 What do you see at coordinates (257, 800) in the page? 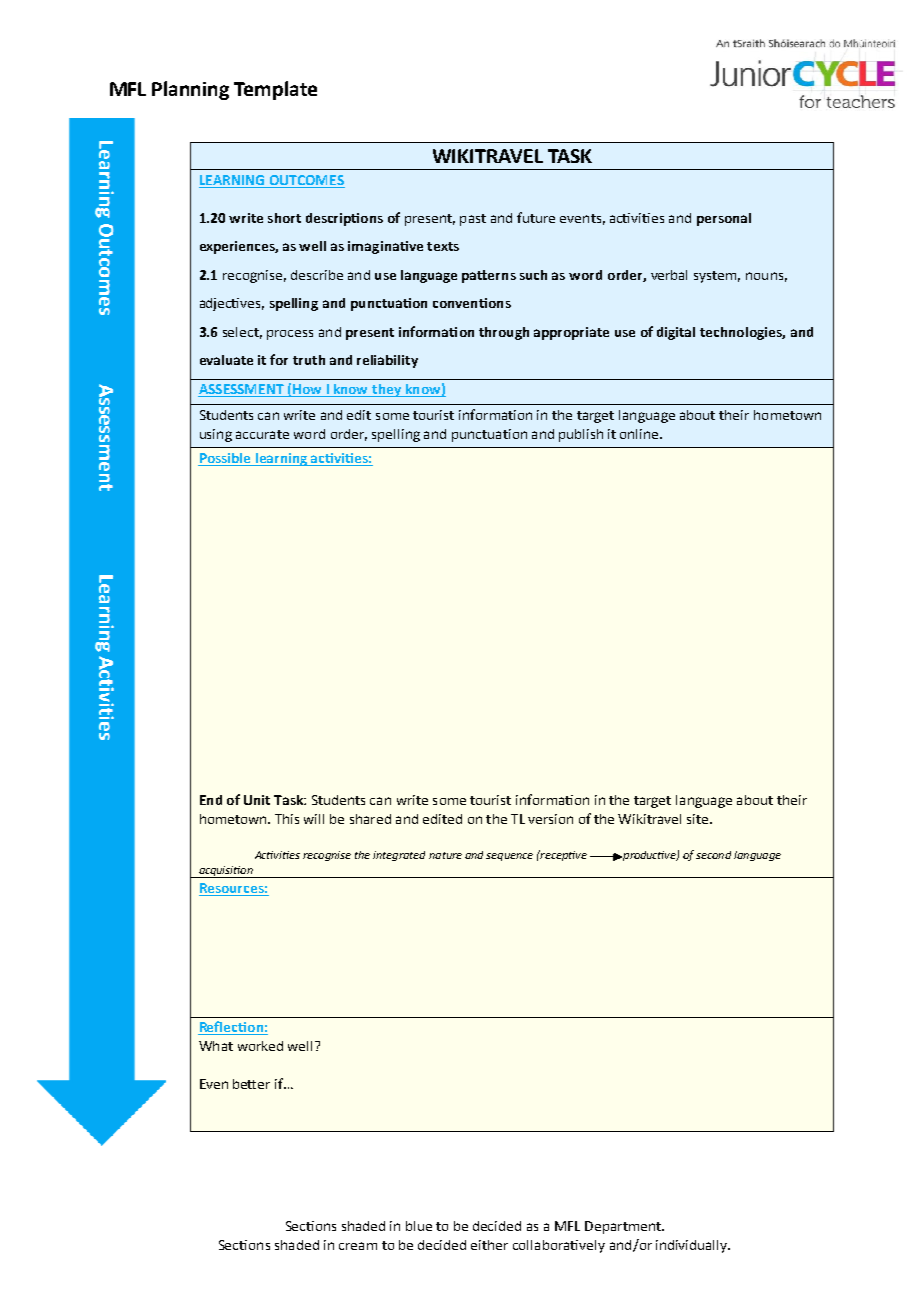
I see `Unit` at bounding box center [257, 800].
